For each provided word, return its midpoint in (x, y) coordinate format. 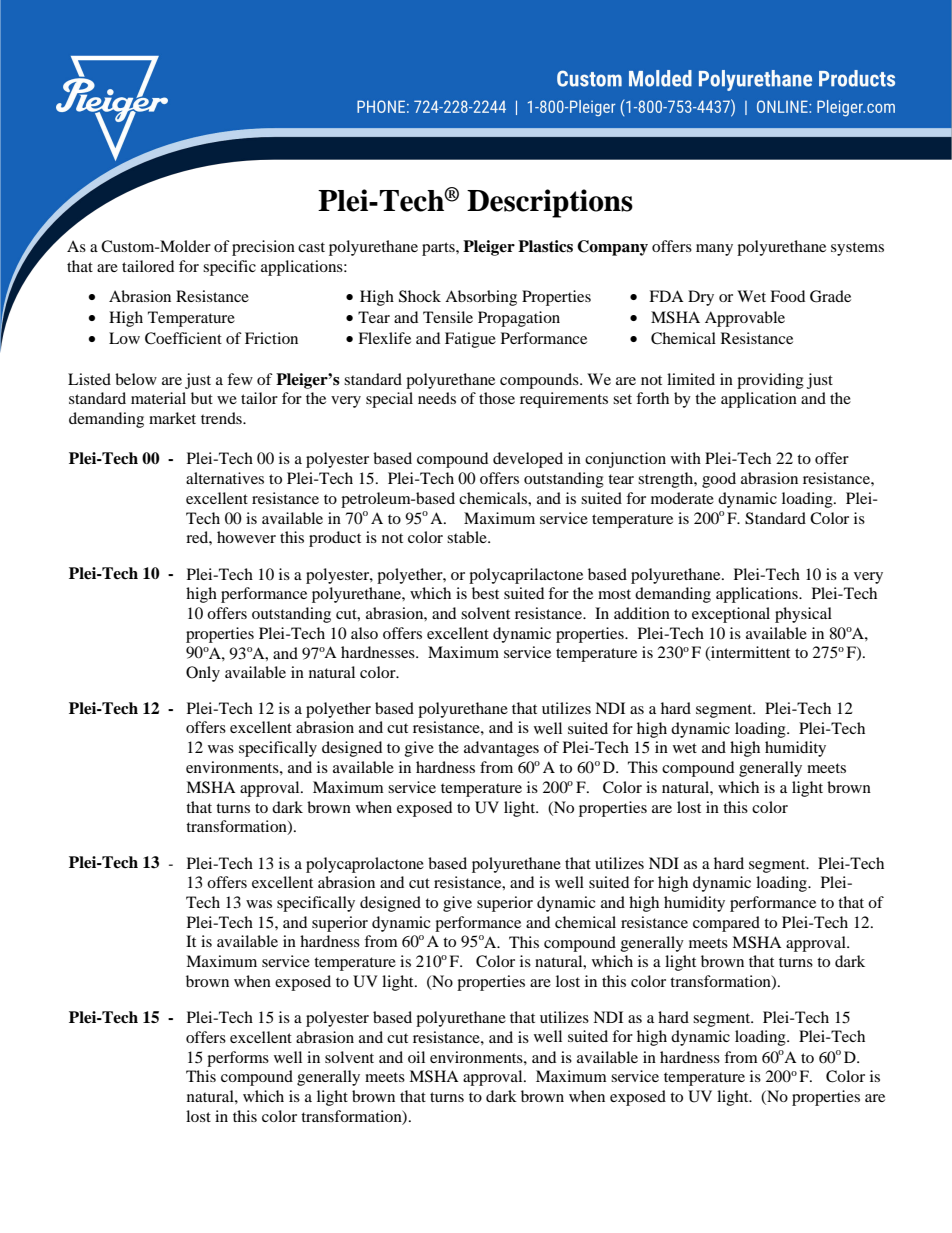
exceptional (731, 615)
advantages (501, 749)
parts (439, 249)
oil (416, 1057)
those (497, 398)
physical (803, 615)
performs (238, 1059)
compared (726, 924)
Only (203, 674)
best (485, 593)
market (172, 418)
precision (263, 248)
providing (770, 381)
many (714, 250)
